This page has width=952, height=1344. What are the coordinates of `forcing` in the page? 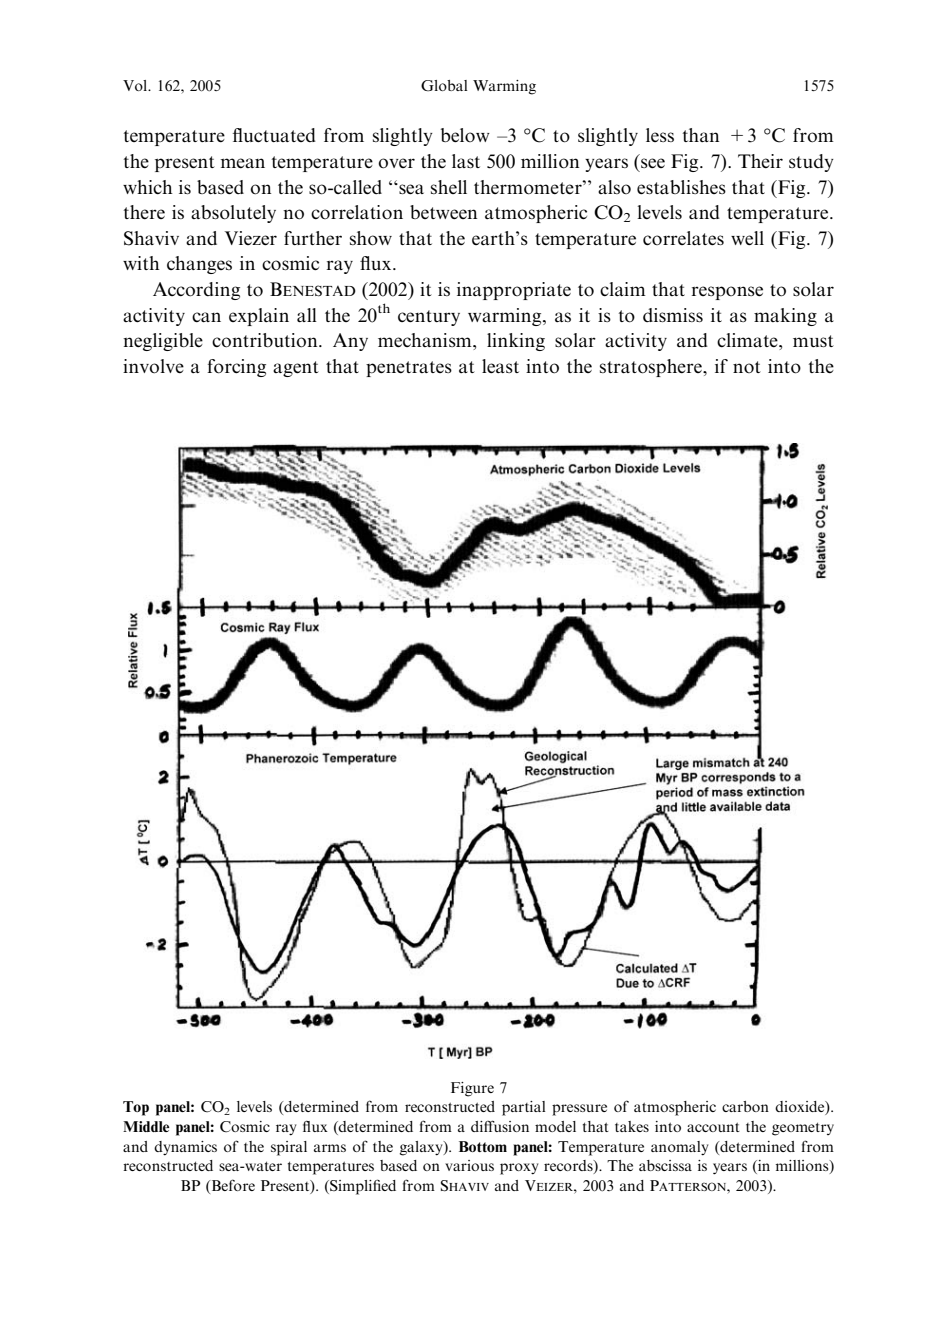 It's located at (236, 368).
